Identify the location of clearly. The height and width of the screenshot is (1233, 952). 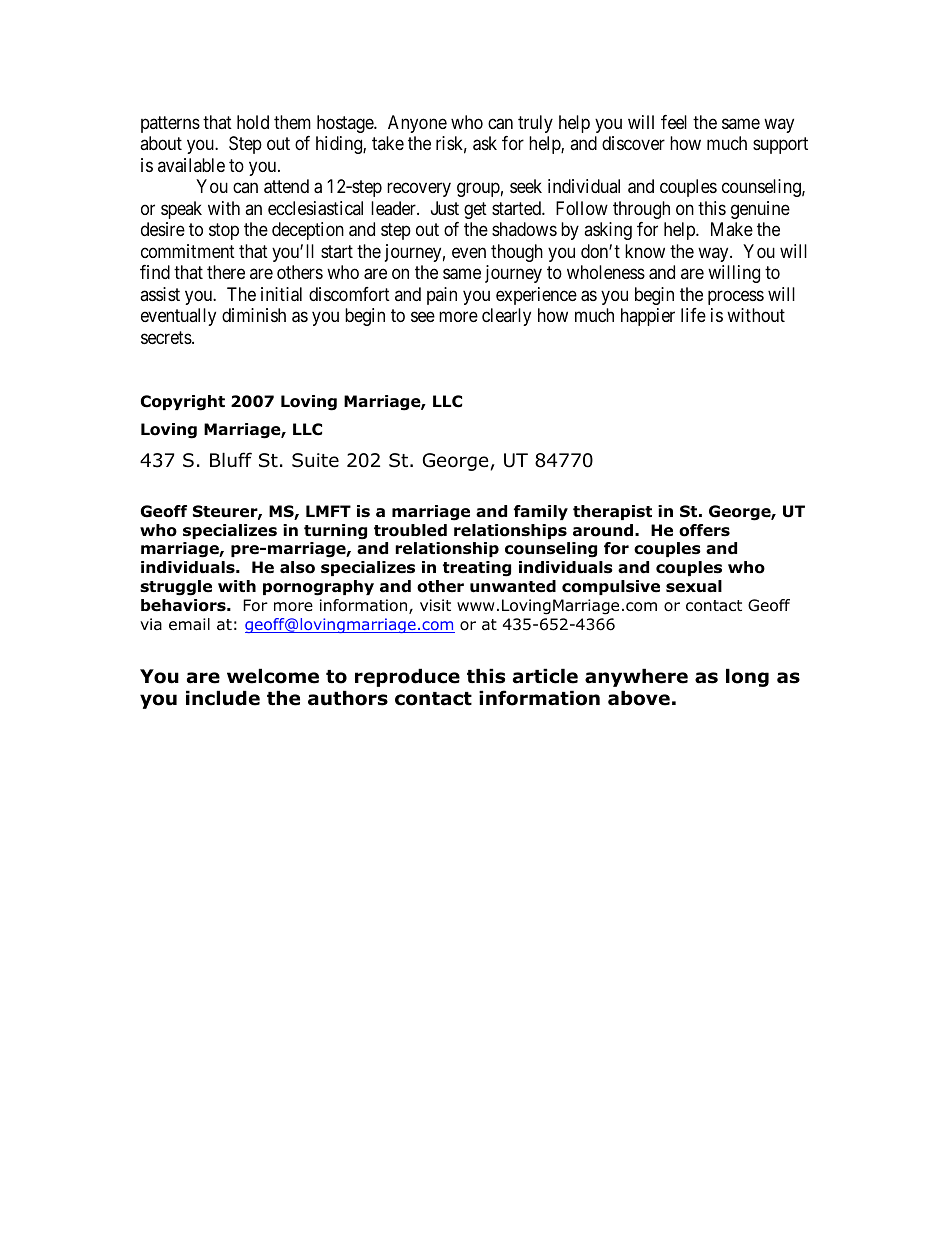
(506, 317).
